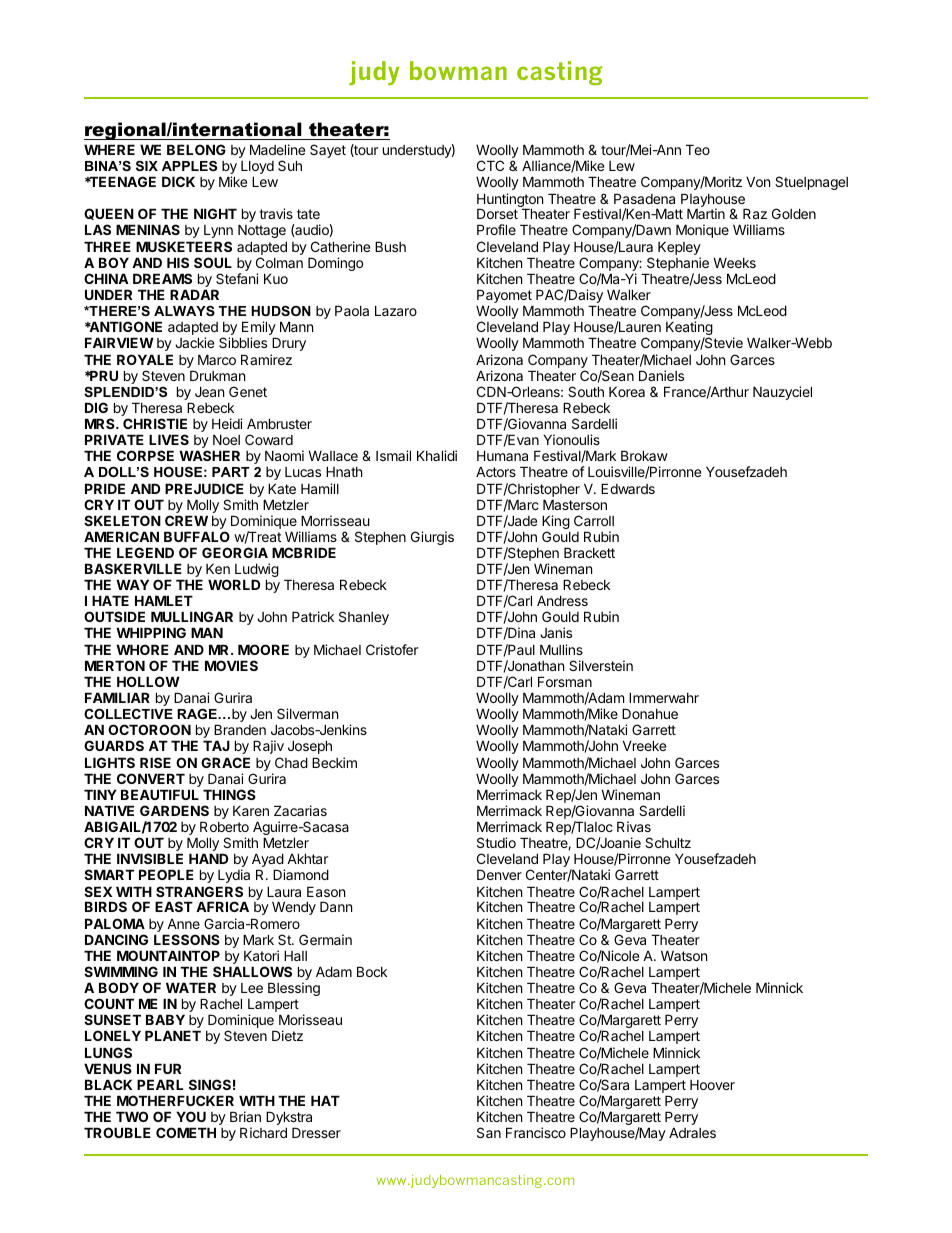 The image size is (952, 1233). What do you see at coordinates (698, 149) in the screenshot?
I see `Teo` at bounding box center [698, 149].
